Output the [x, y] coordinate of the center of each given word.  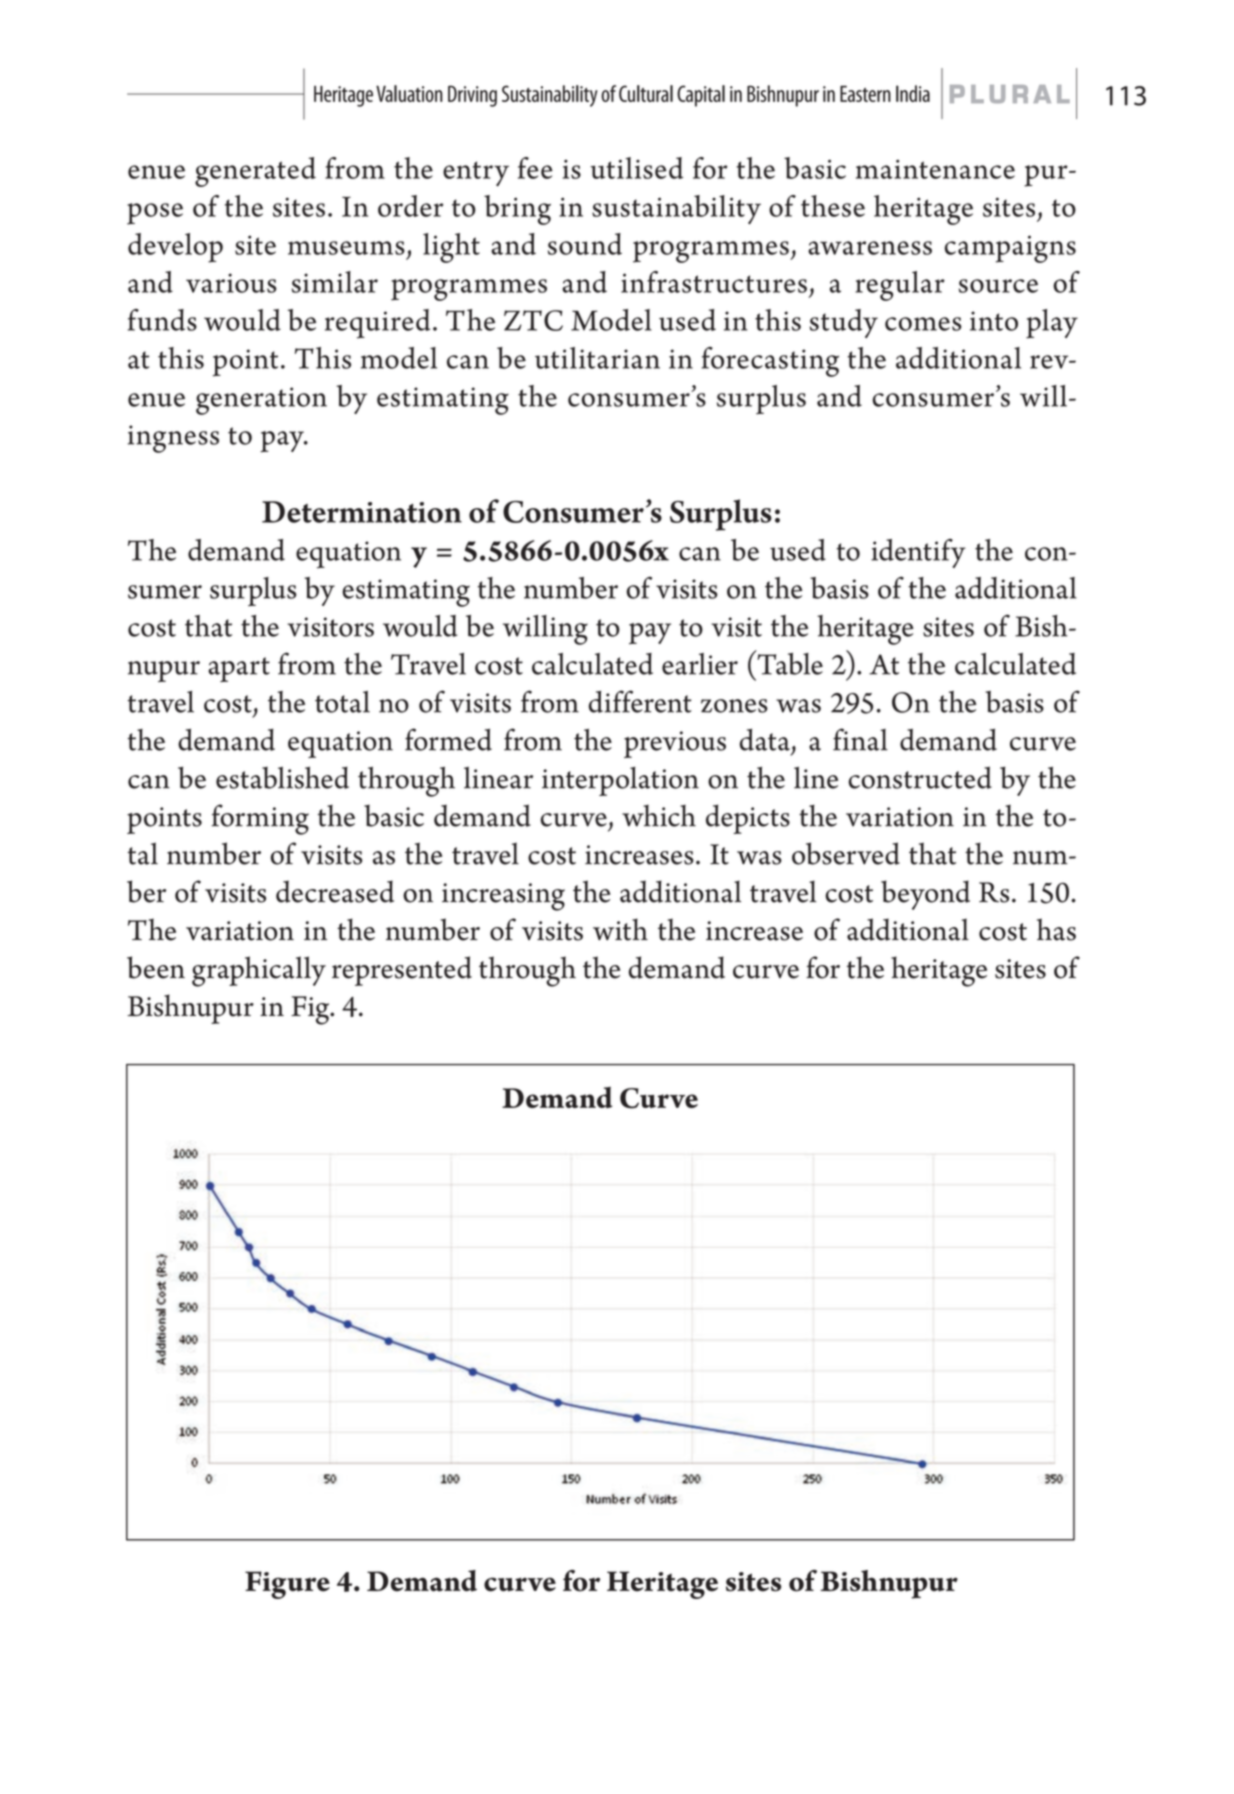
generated [255, 172]
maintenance [935, 169]
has [1056, 929]
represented [402, 971]
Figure [287, 1585]
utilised [636, 168]
